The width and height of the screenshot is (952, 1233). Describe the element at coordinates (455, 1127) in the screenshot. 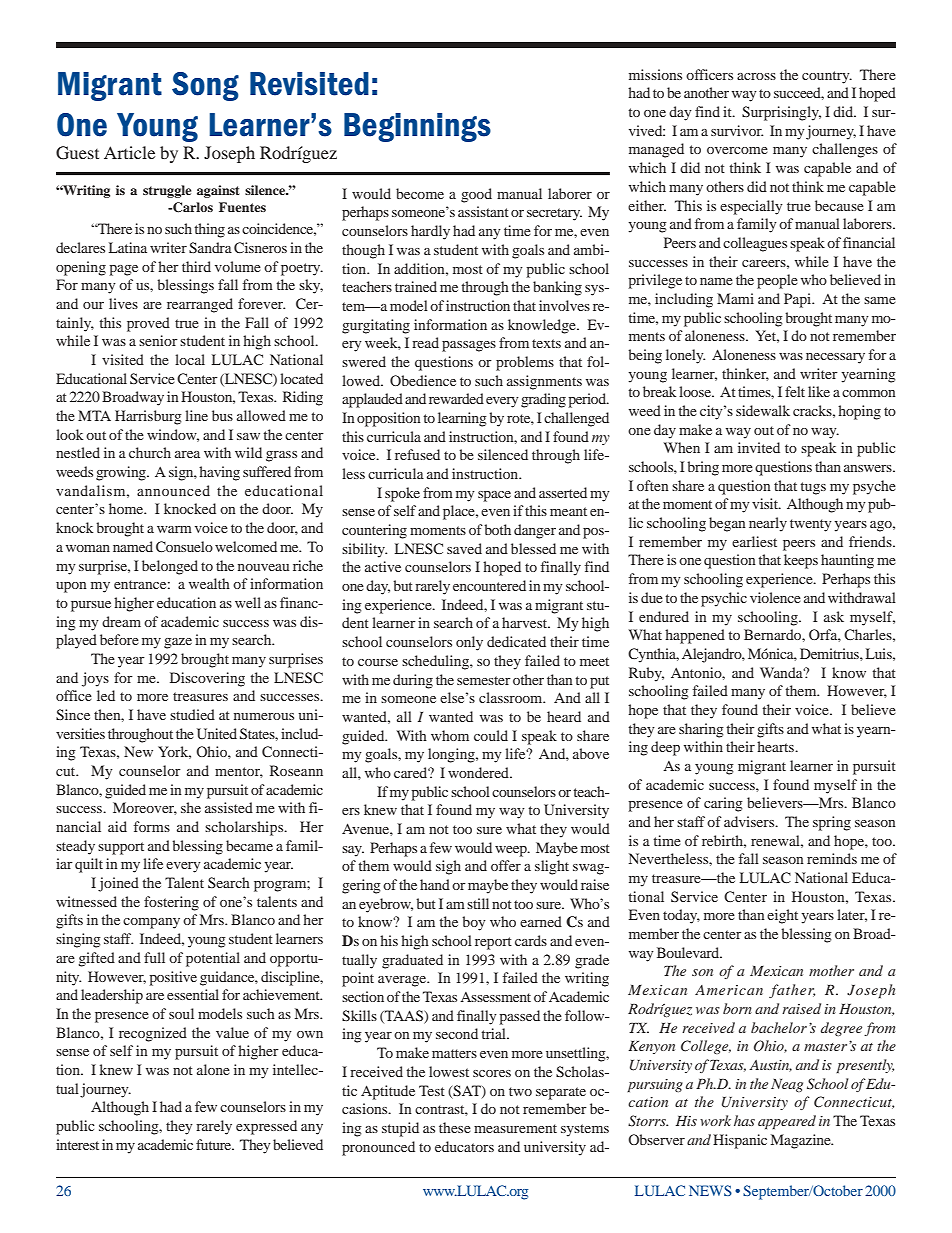

I see `these` at that location.
